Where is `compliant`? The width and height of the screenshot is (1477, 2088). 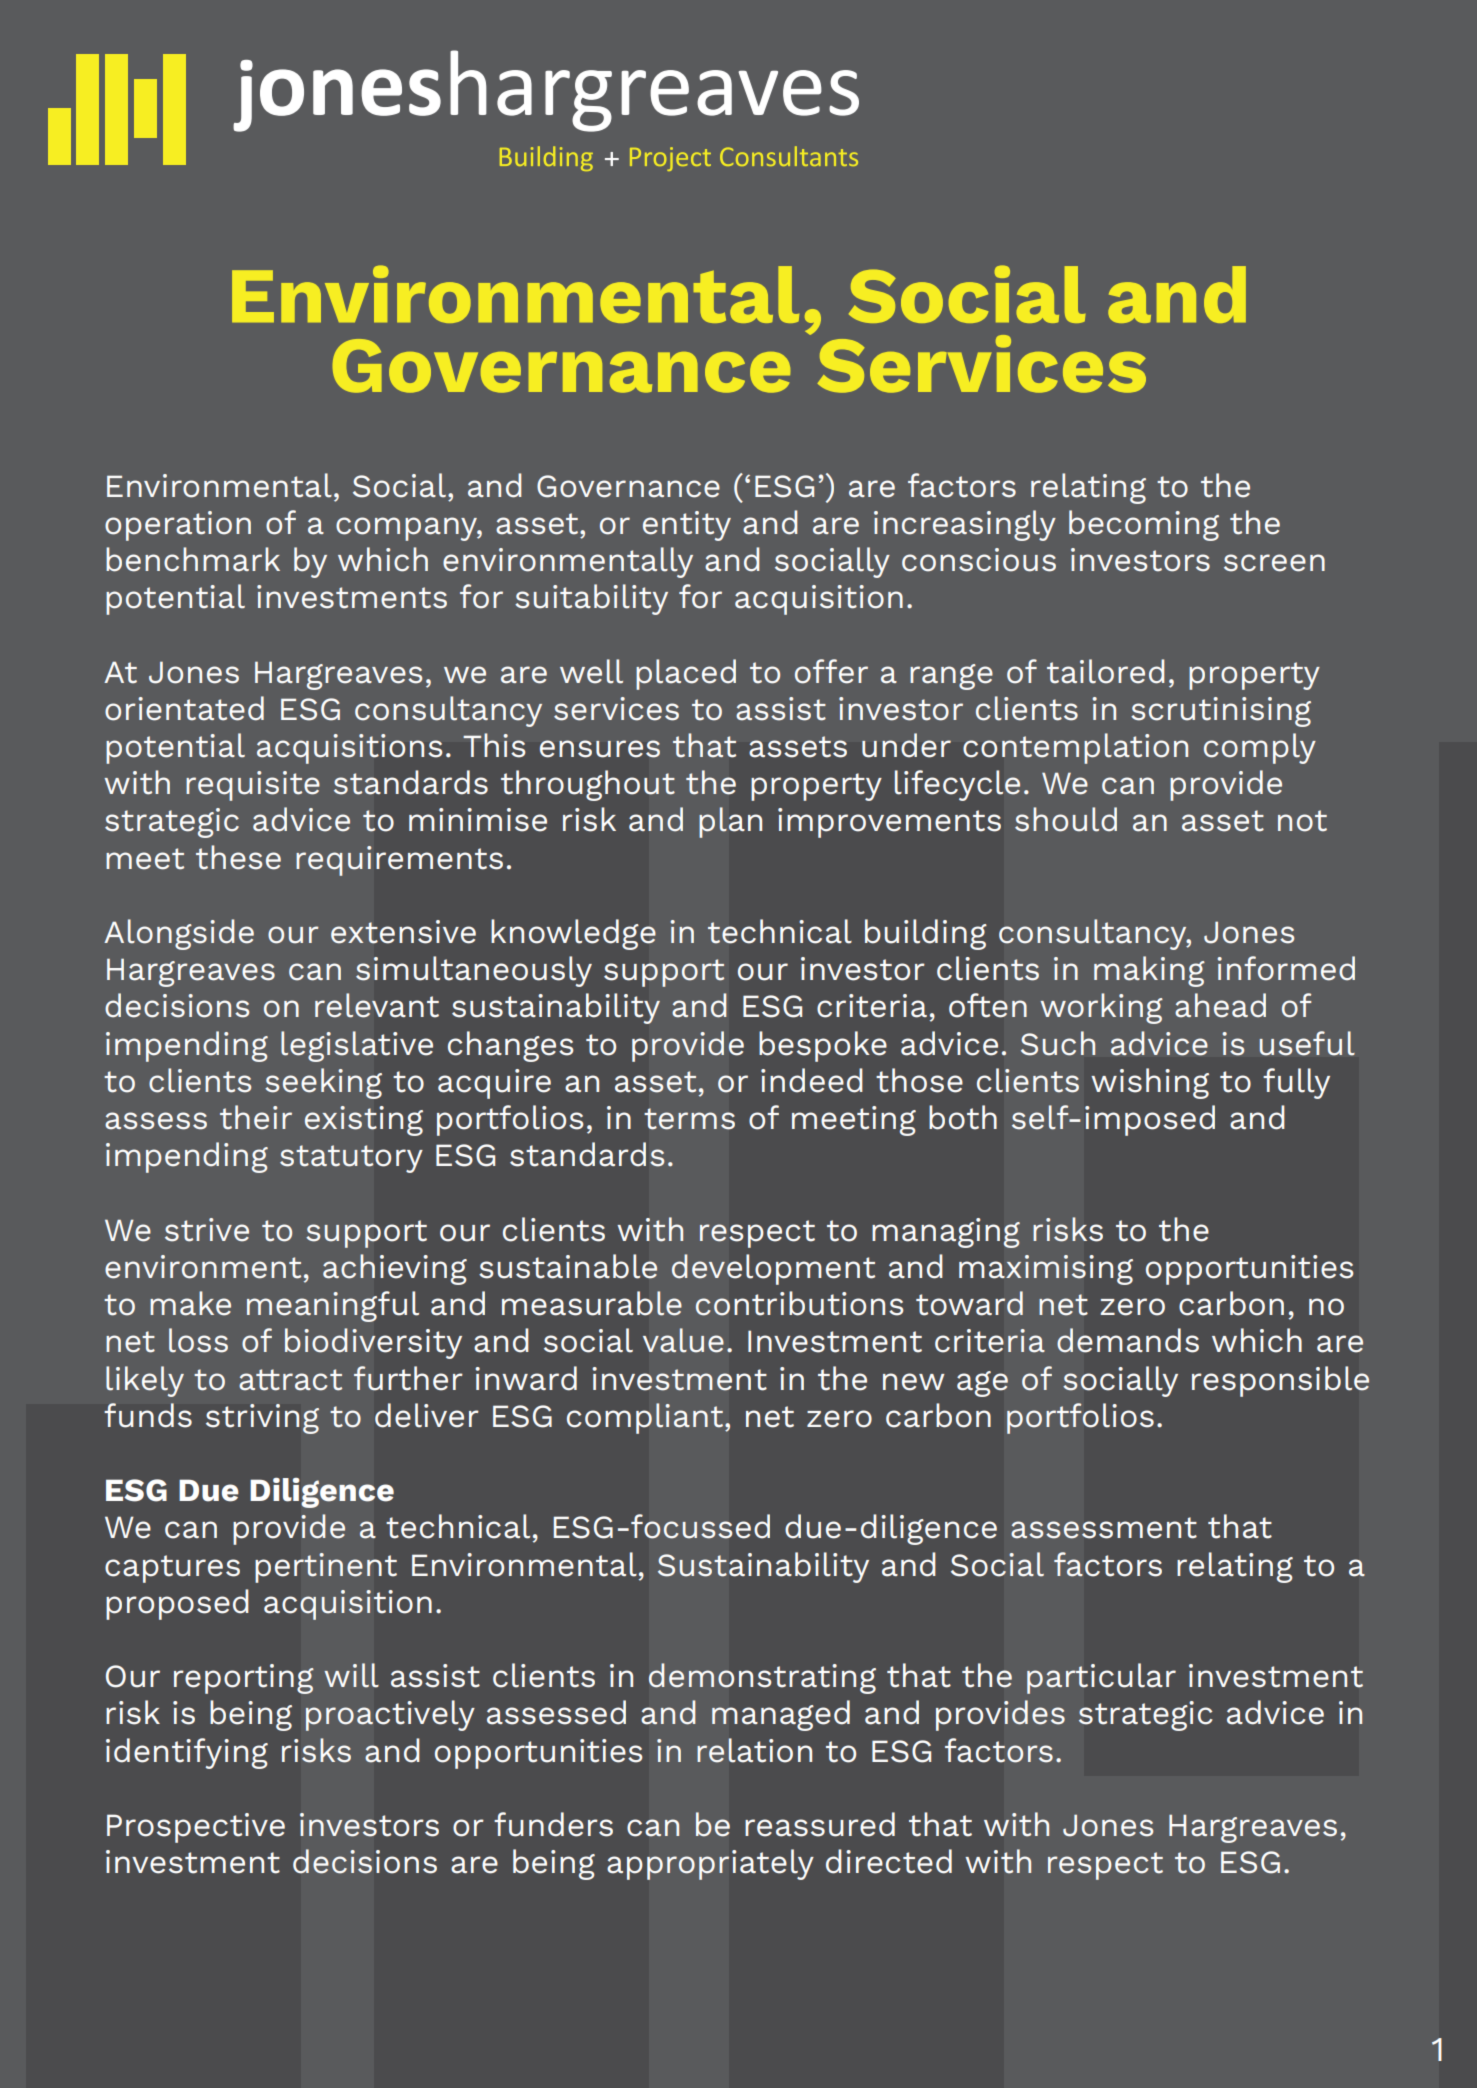
compliant is located at coordinates (646, 1418).
